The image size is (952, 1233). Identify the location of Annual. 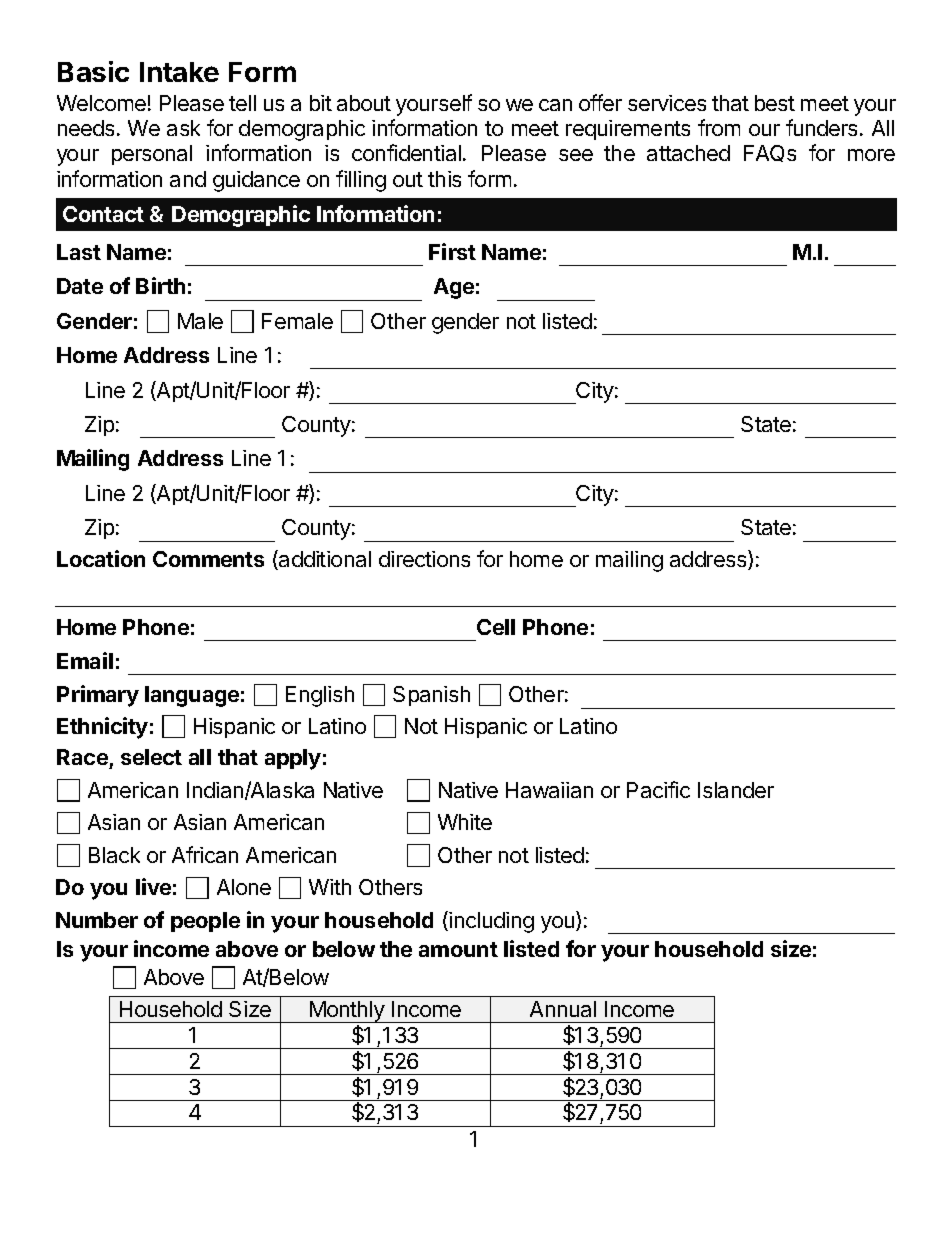
(563, 1009).
